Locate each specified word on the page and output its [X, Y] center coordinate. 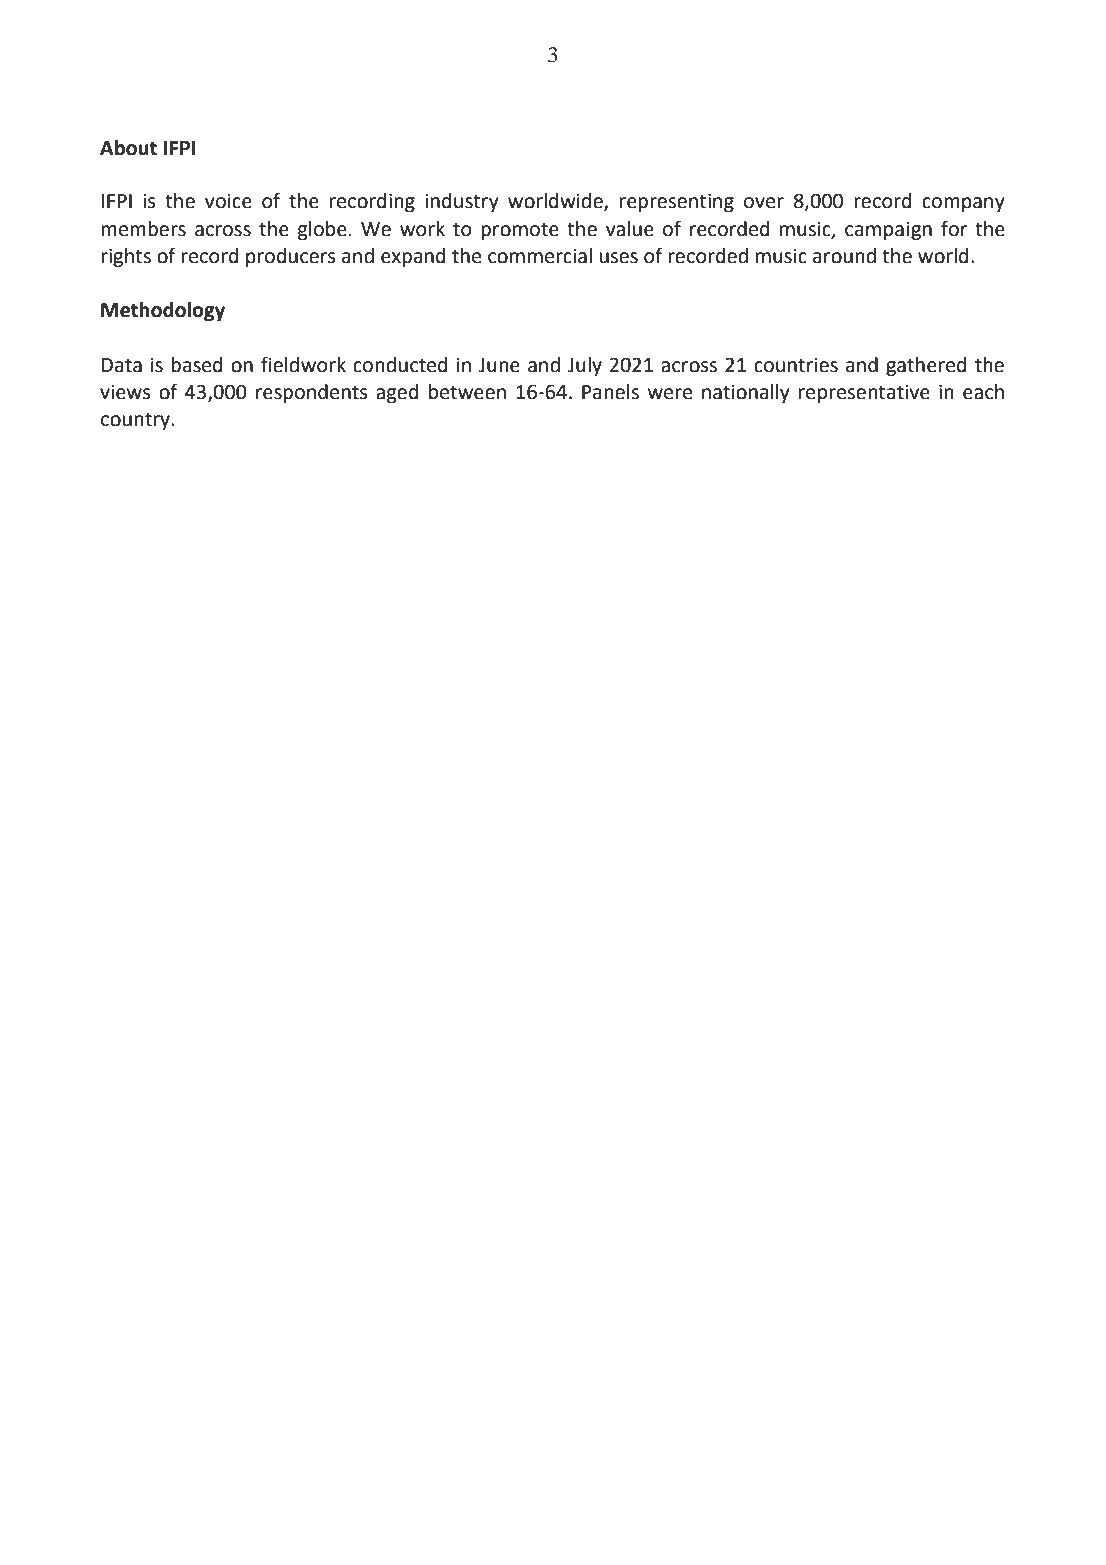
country [136, 421]
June [499, 365]
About [128, 148]
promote [520, 231]
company [963, 204]
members [143, 229]
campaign [888, 231]
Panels [610, 392]
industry [462, 202]
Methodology [163, 312]
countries [796, 365]
